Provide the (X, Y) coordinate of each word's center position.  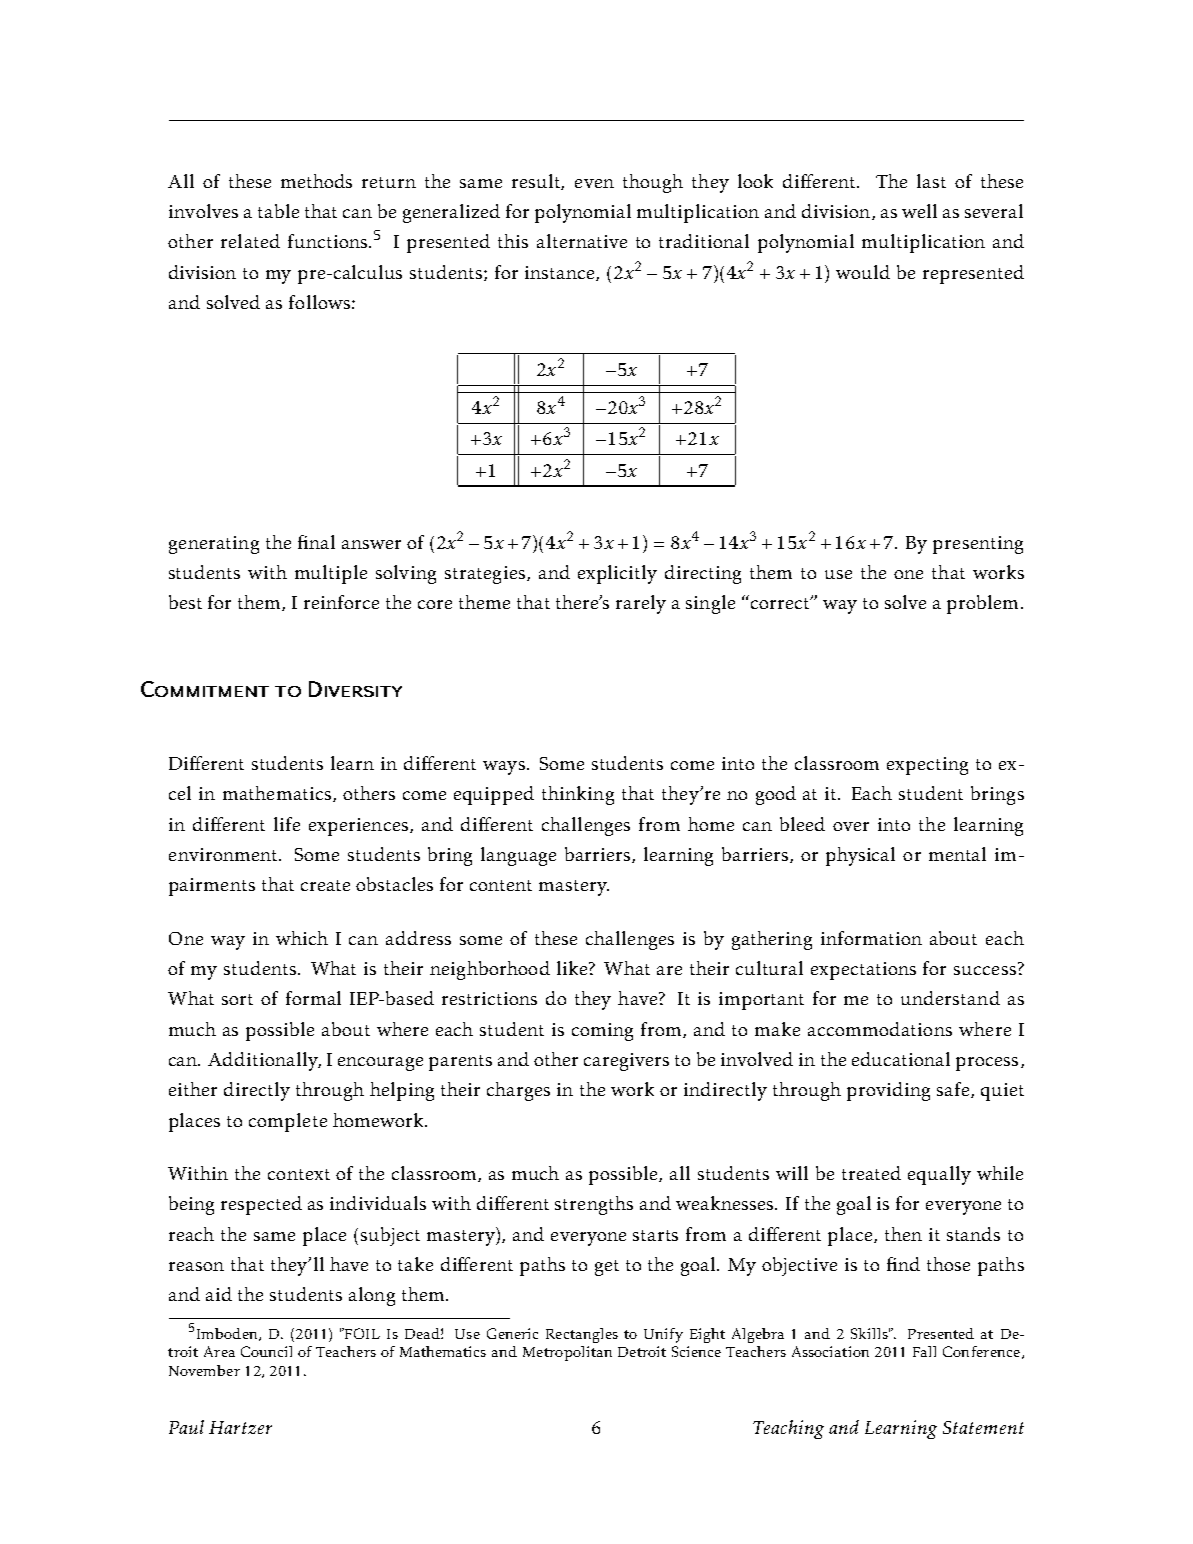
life (287, 824)
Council (266, 1351)
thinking (578, 795)
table (278, 211)
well (919, 211)
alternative (582, 241)
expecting (927, 766)
